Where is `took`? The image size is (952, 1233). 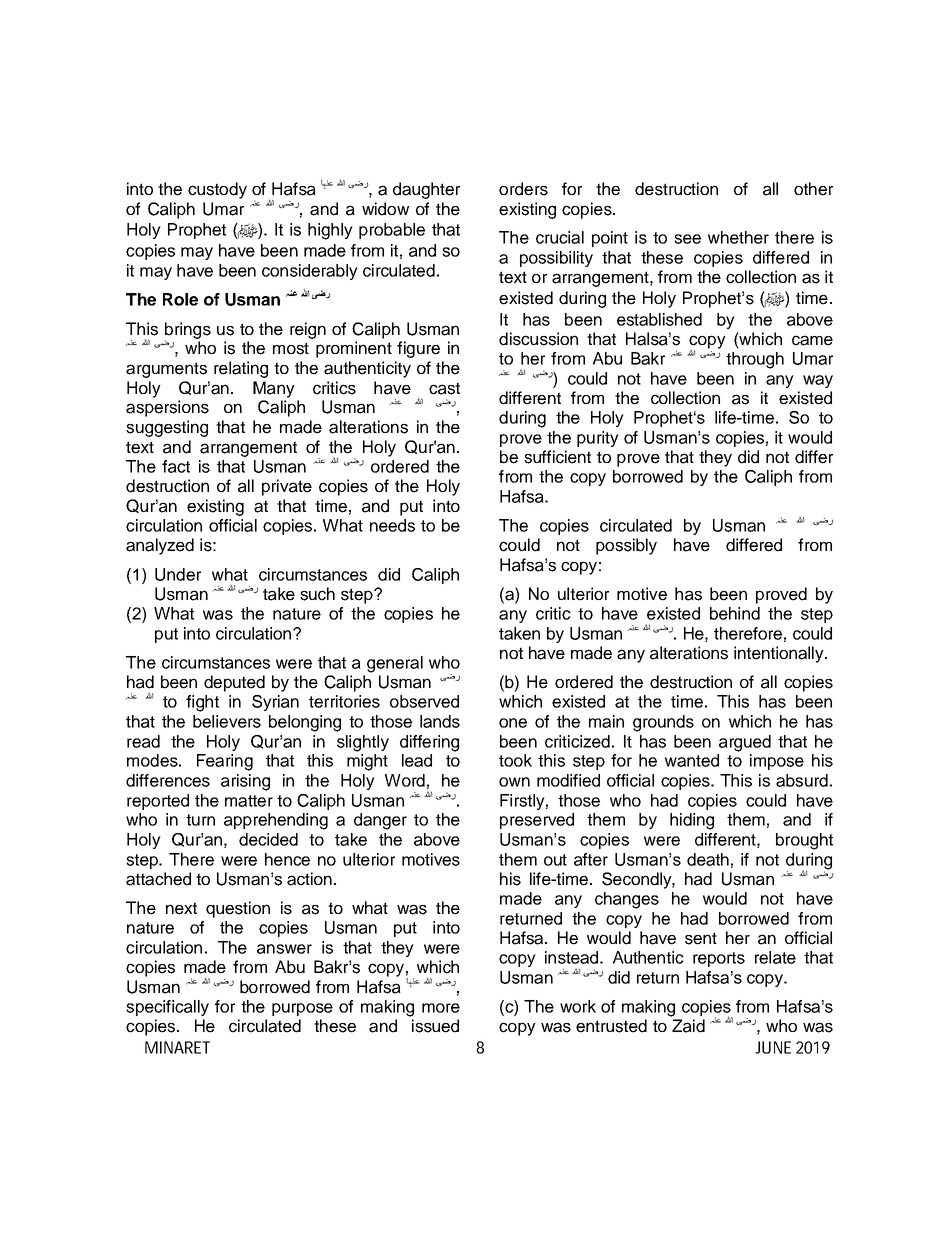 took is located at coordinates (515, 760).
